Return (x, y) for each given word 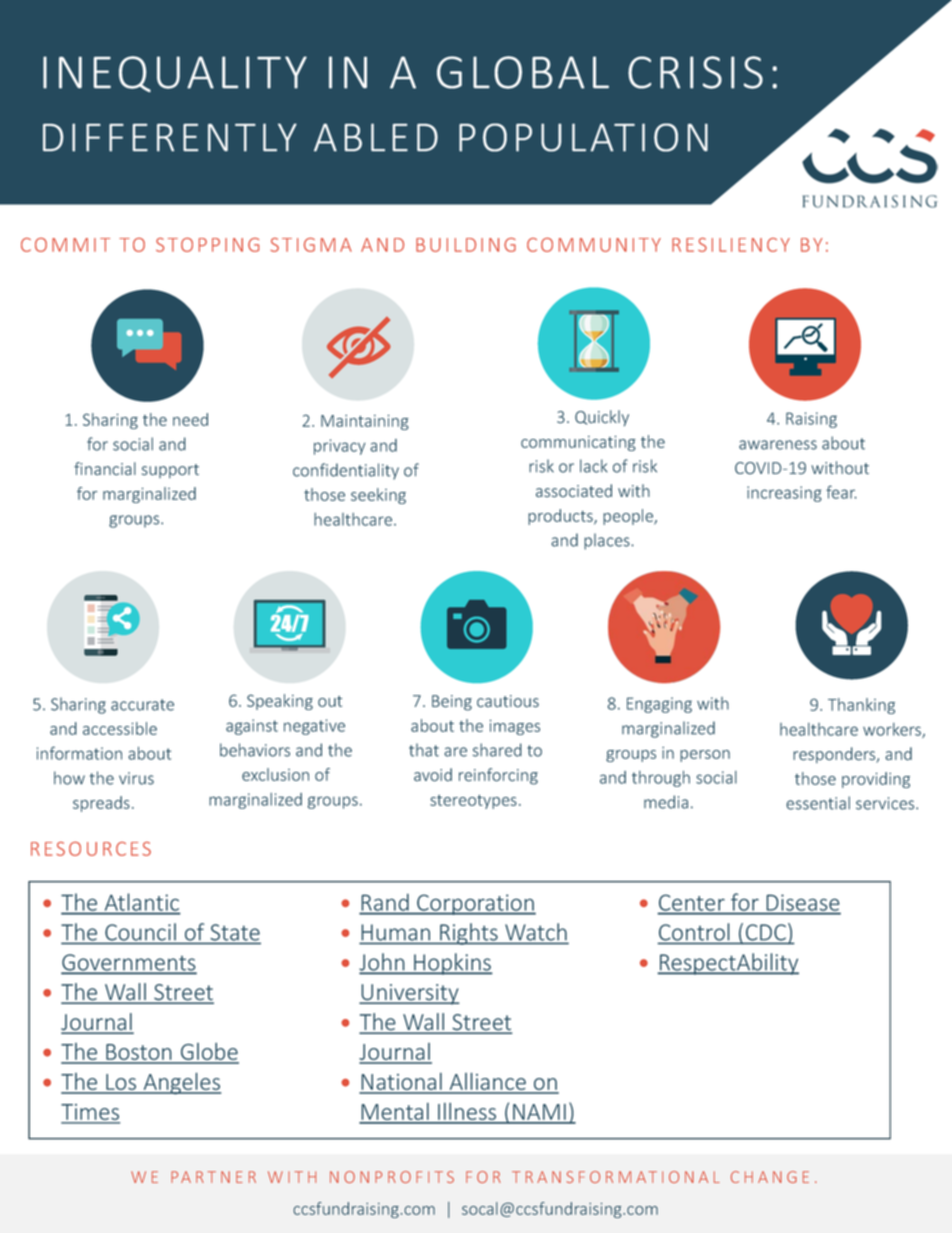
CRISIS (695, 72)
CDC (766, 932)
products (561, 517)
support (170, 471)
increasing (784, 494)
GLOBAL (523, 72)
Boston (139, 1053)
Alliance (487, 1083)
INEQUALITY (175, 74)
